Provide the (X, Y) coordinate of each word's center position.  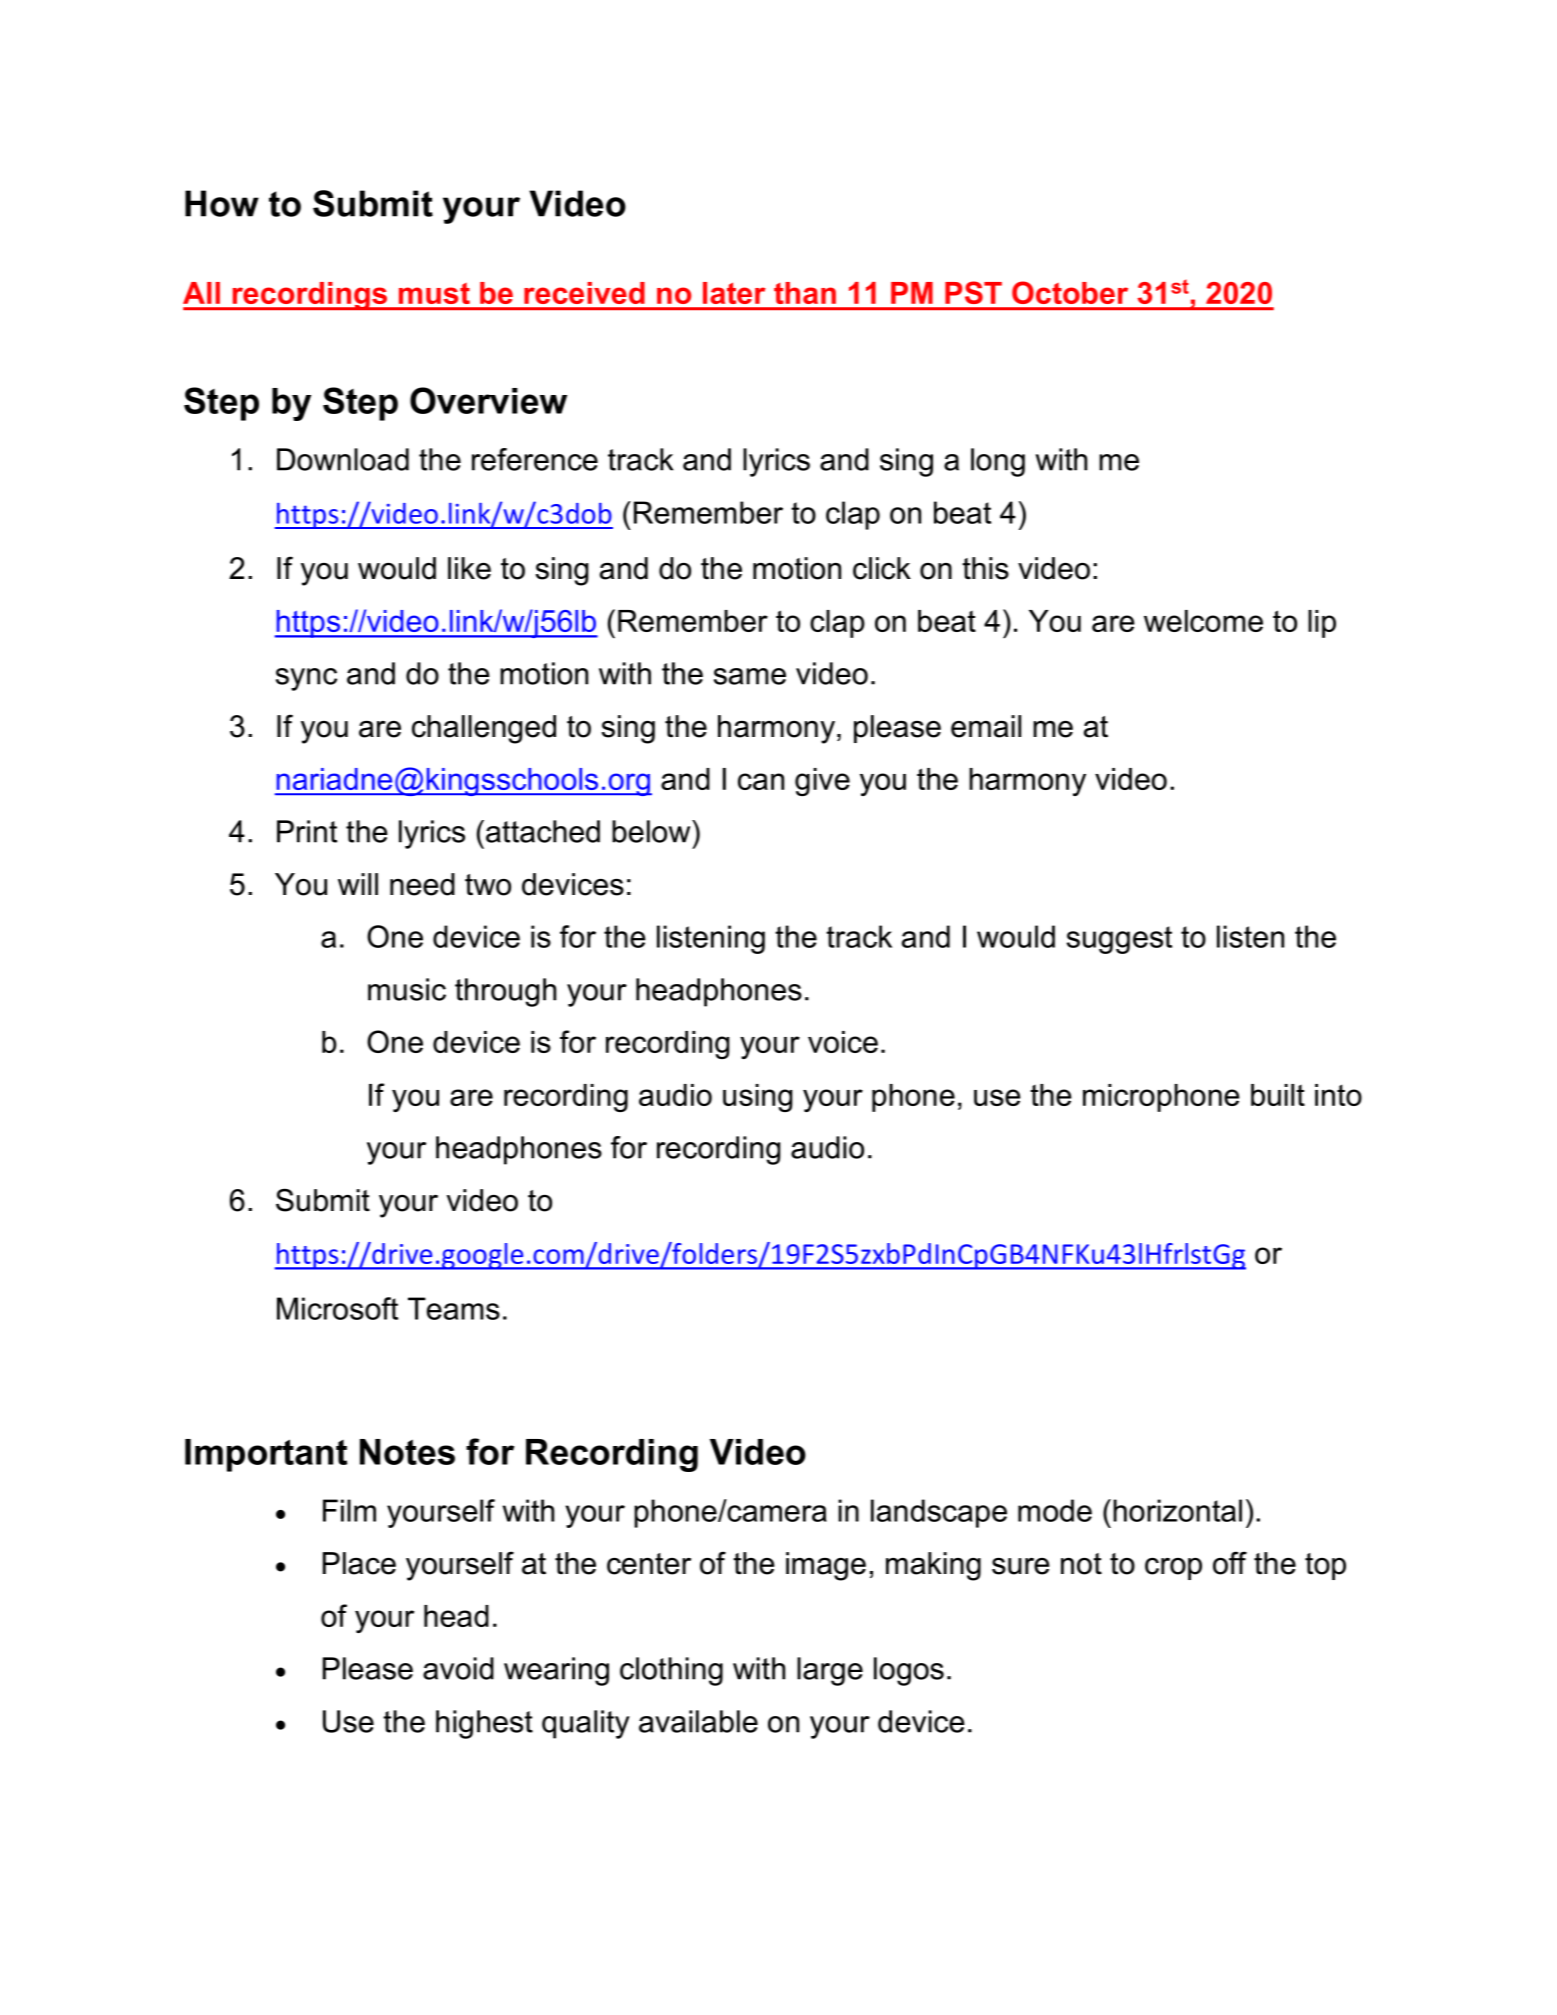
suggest (1119, 940)
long (998, 462)
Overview (488, 400)
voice (843, 1042)
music (407, 989)
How (222, 203)
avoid (458, 1668)
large (830, 1671)
